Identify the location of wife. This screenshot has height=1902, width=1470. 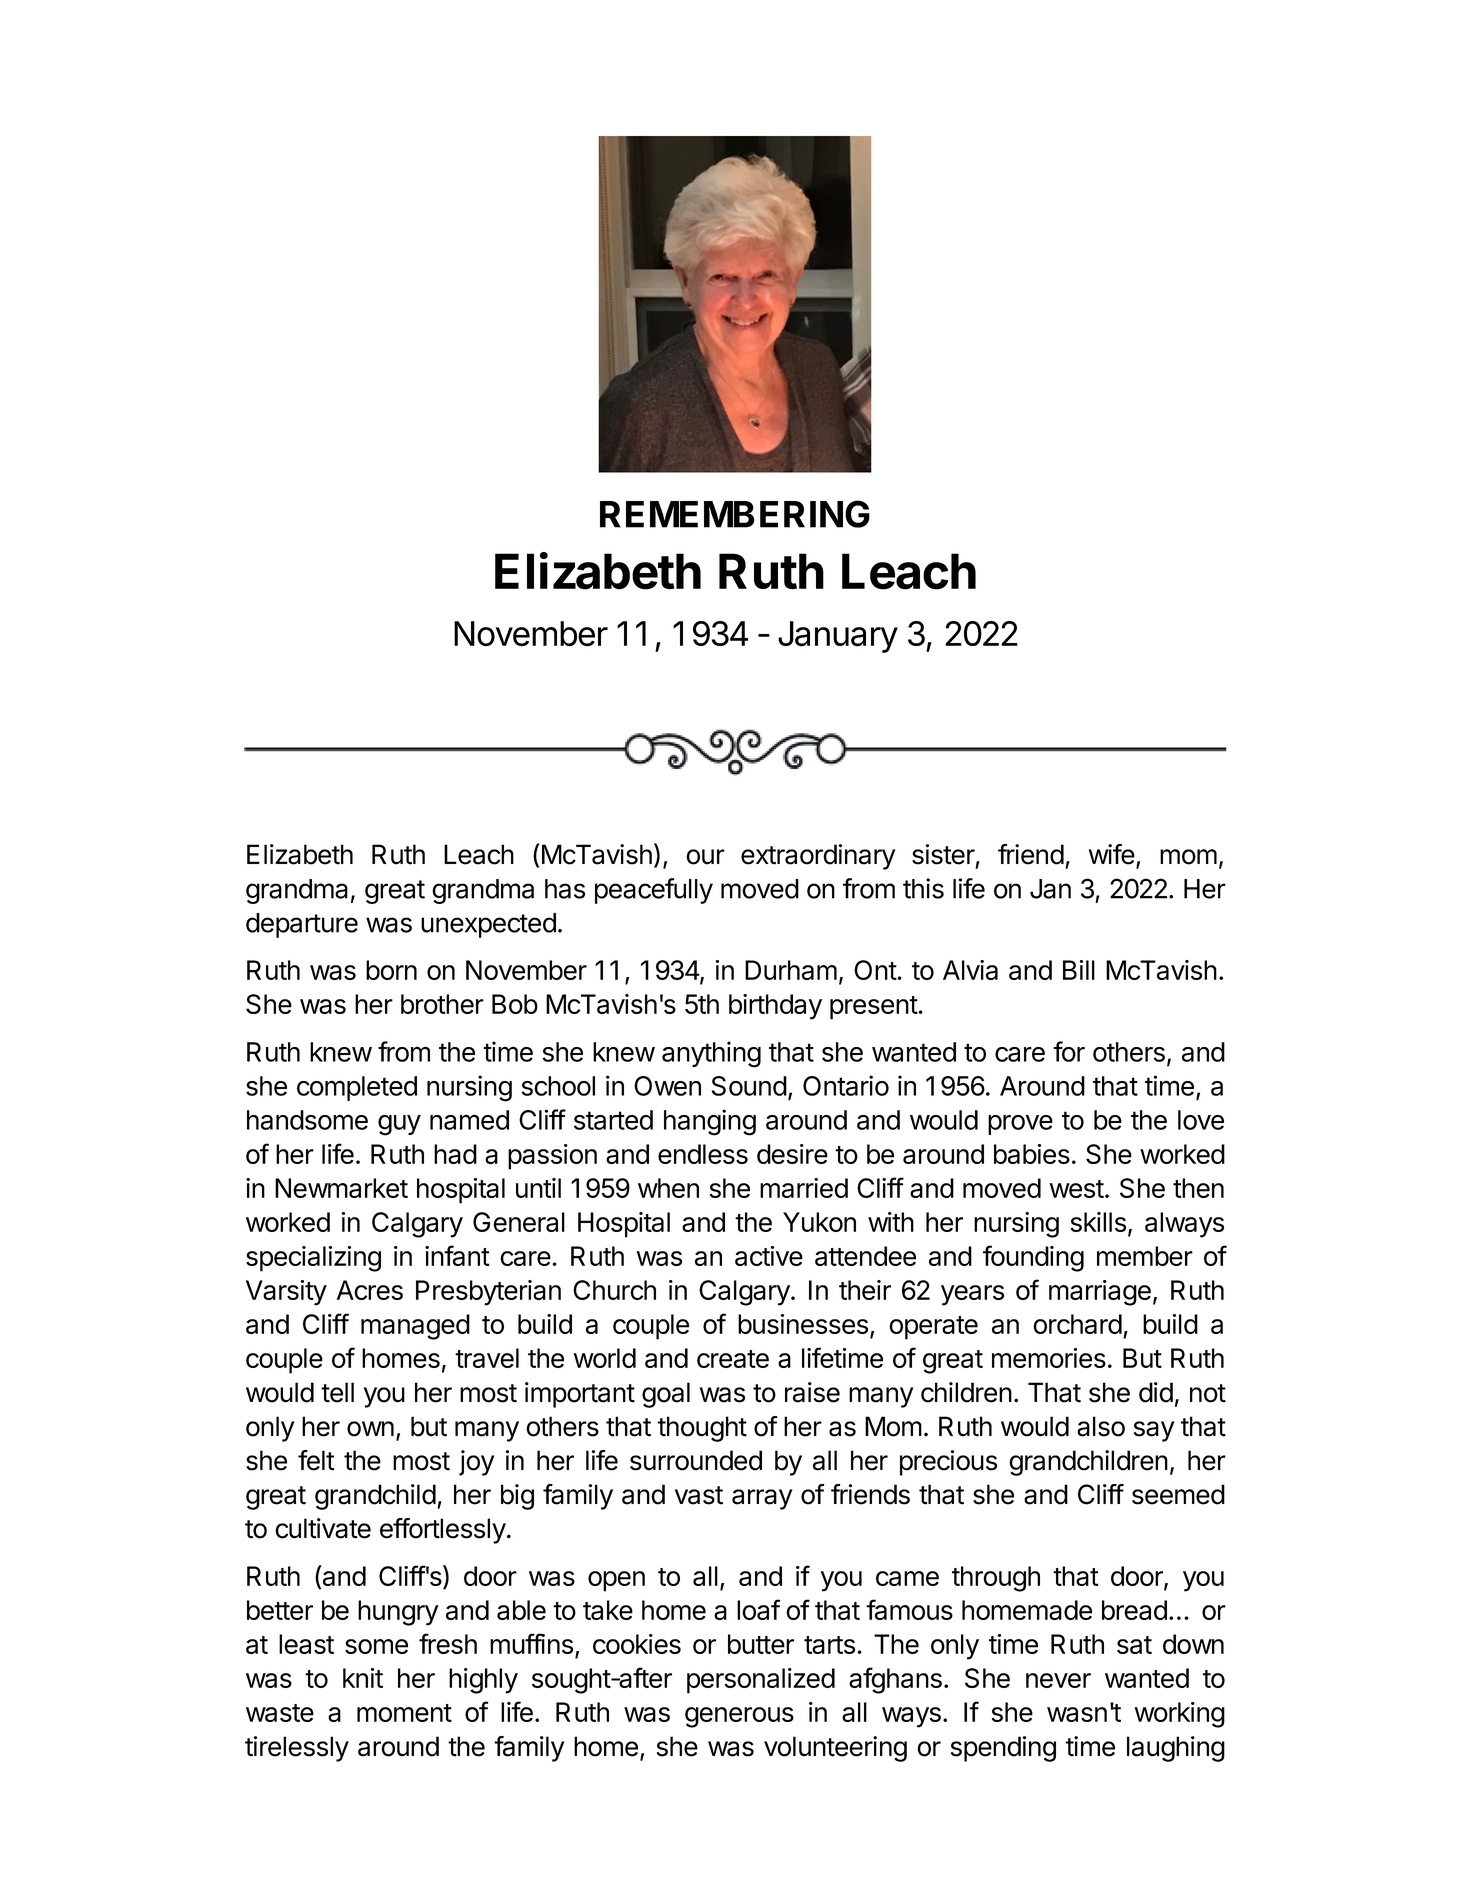
(1112, 854).
